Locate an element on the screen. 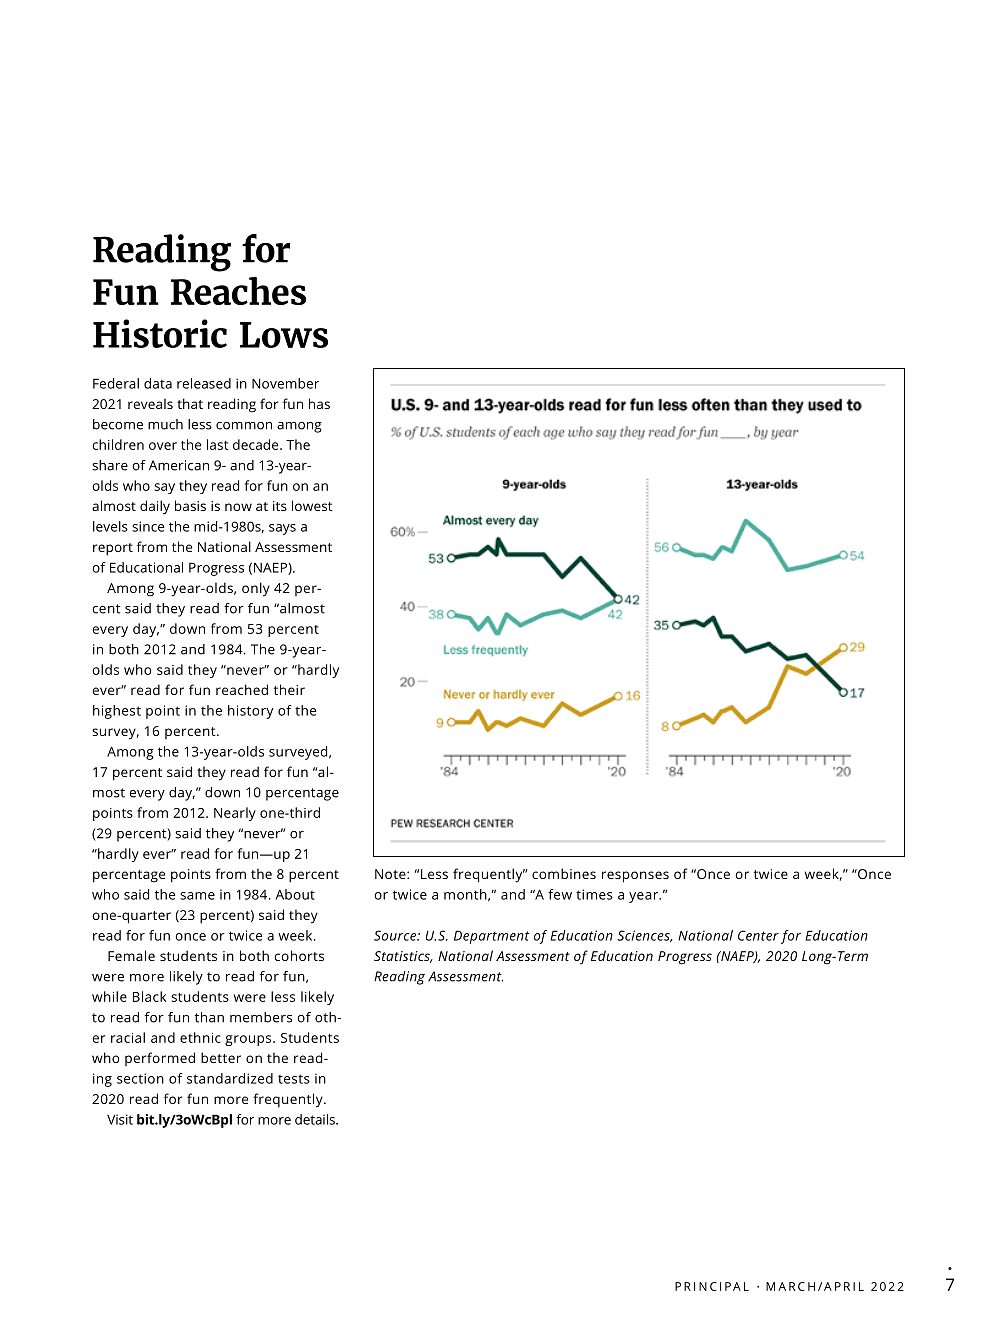 Image resolution: width=996 pixels, height=1334 pixels. has is located at coordinates (319, 403).
